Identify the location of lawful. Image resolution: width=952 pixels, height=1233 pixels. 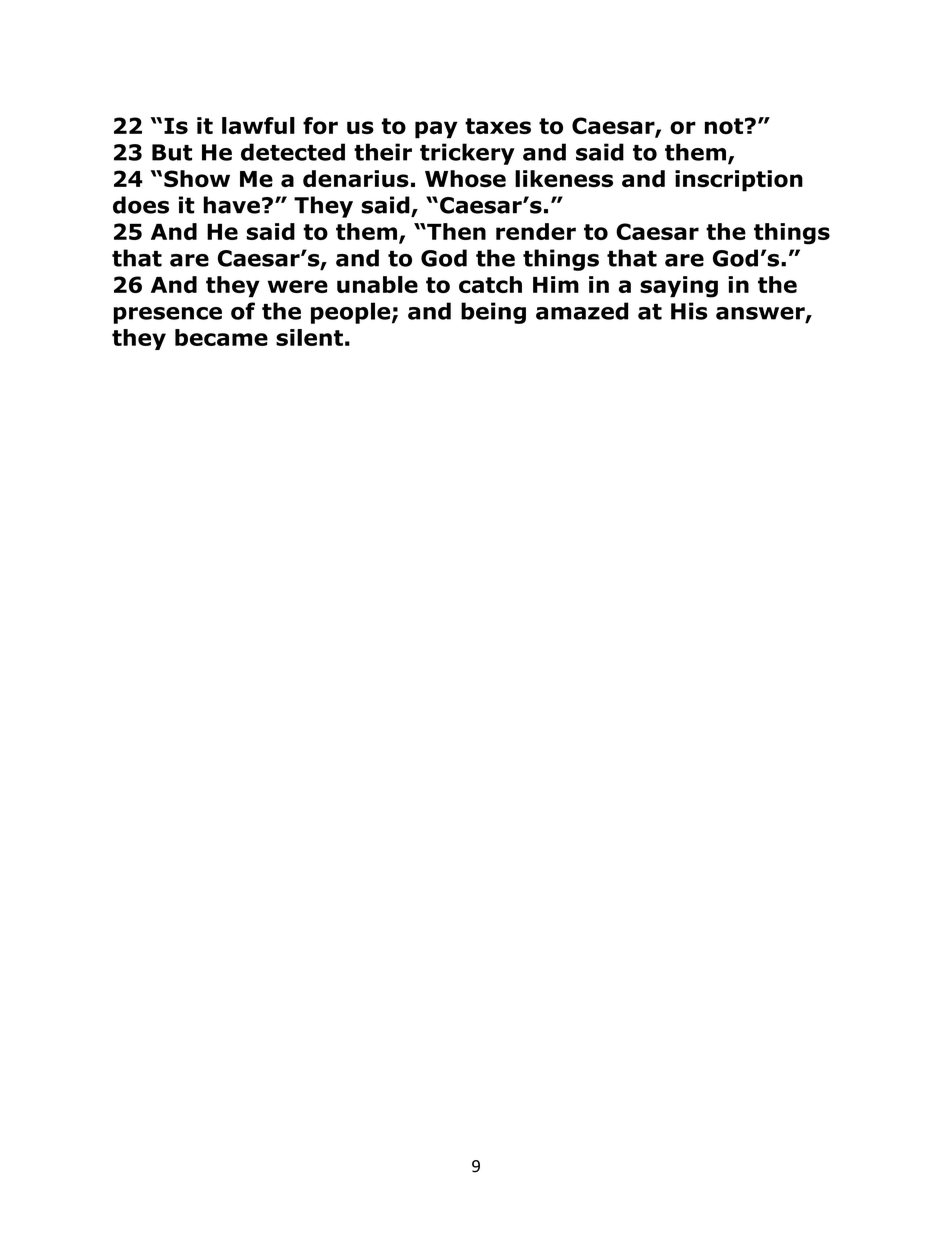
(258, 125).
